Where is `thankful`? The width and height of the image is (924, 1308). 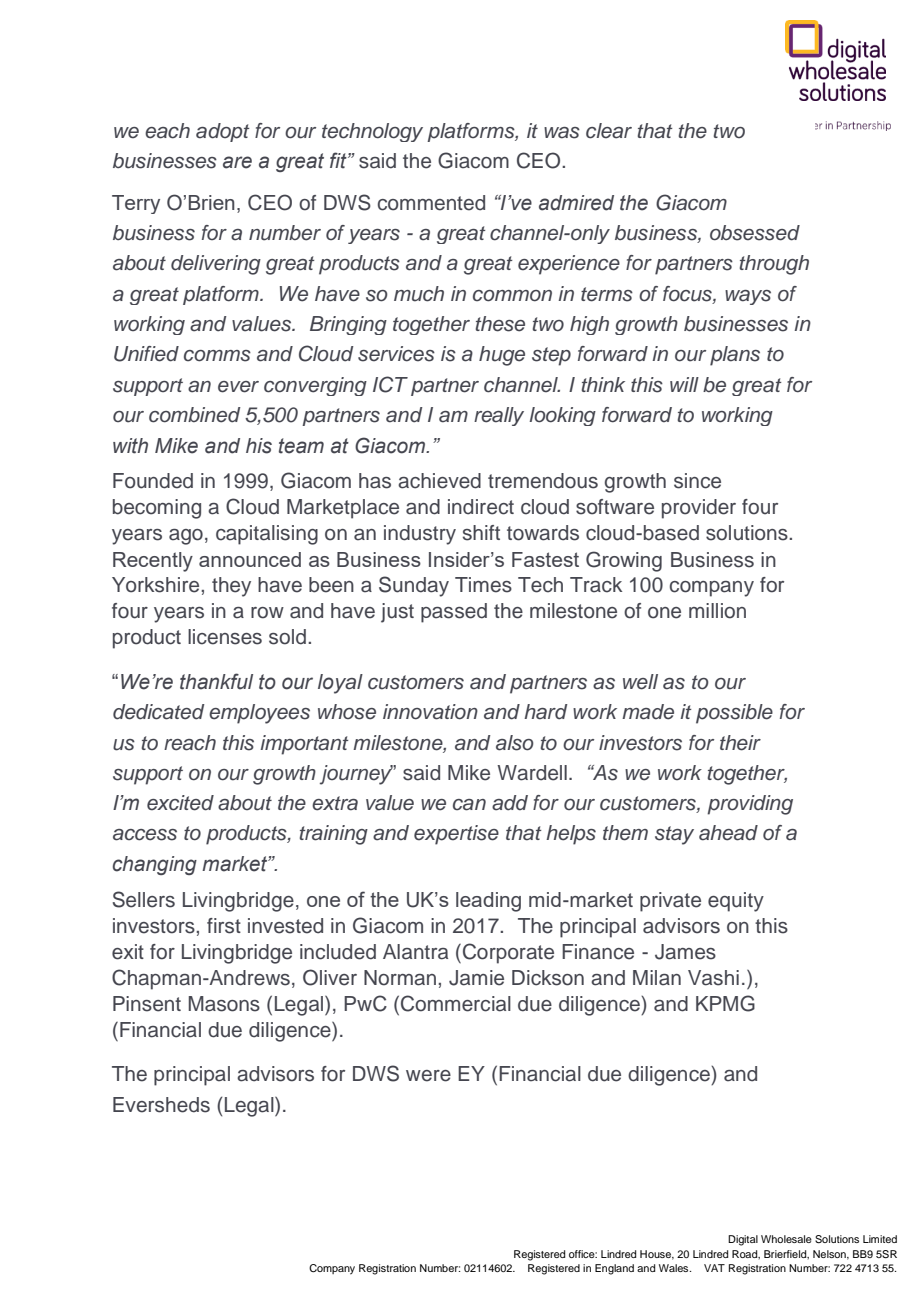
thankful is located at coordinates (216, 681).
